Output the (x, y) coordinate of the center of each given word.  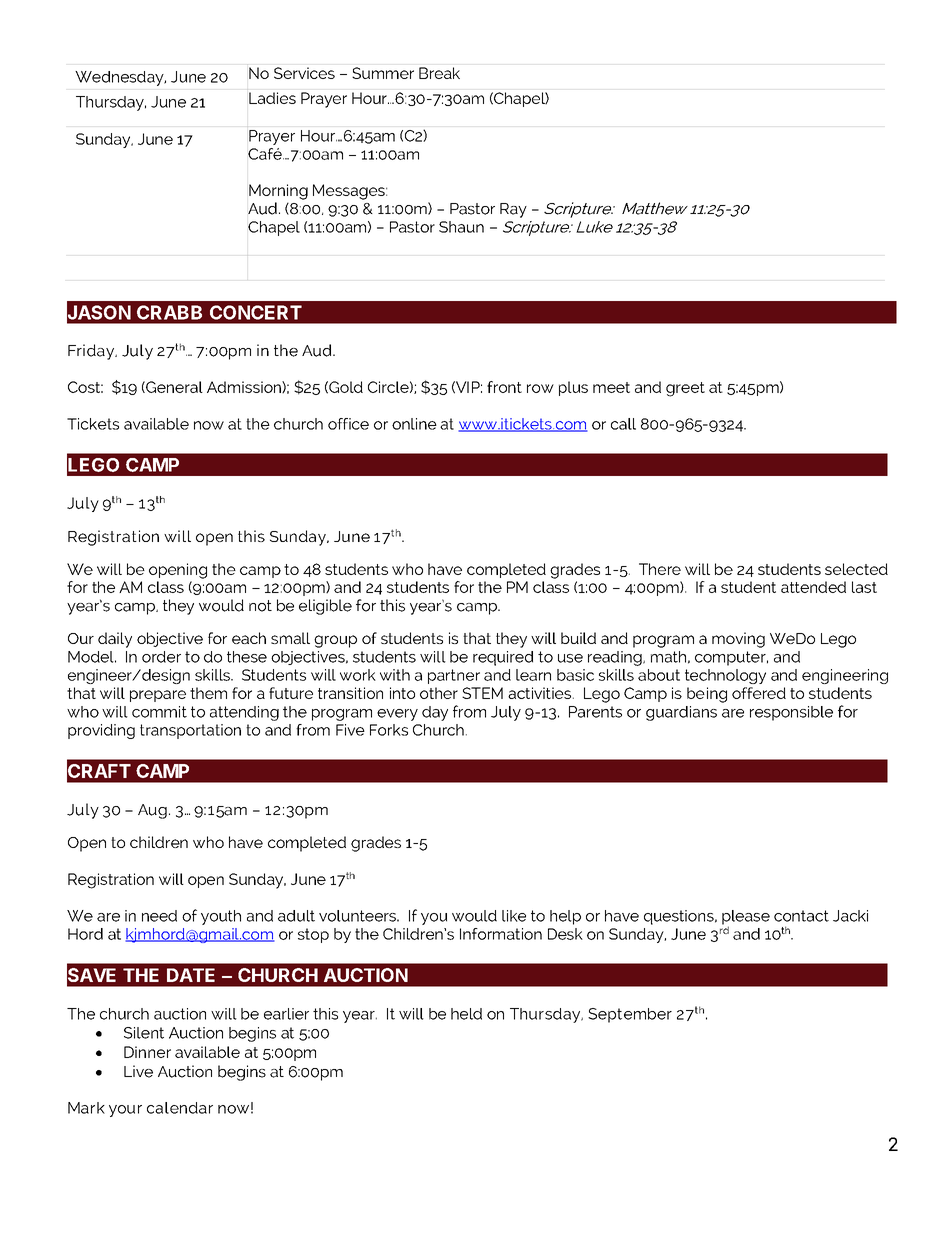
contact (801, 916)
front (504, 387)
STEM (482, 693)
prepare (158, 696)
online (414, 424)
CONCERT (256, 312)
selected (856, 569)
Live (138, 1071)
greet (685, 389)
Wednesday (120, 78)
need (159, 916)
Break (439, 73)
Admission (245, 387)
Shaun (461, 227)
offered (759, 693)
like (514, 916)
